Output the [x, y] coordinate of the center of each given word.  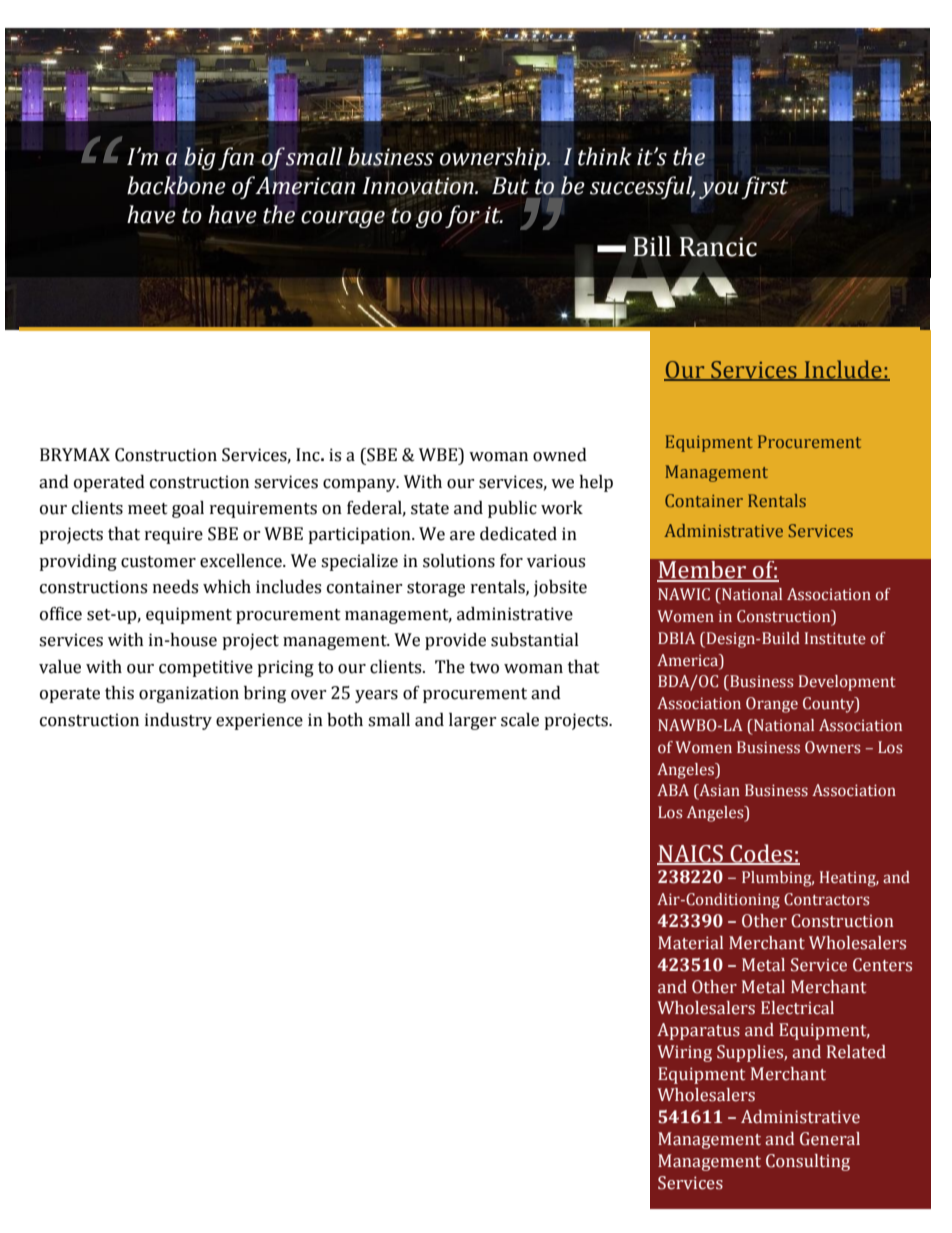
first [765, 187]
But [509, 186]
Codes [762, 854]
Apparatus [698, 1031]
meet [148, 509]
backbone [176, 185]
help [596, 483]
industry [178, 721]
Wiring [684, 1053]
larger [472, 721]
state [430, 509]
